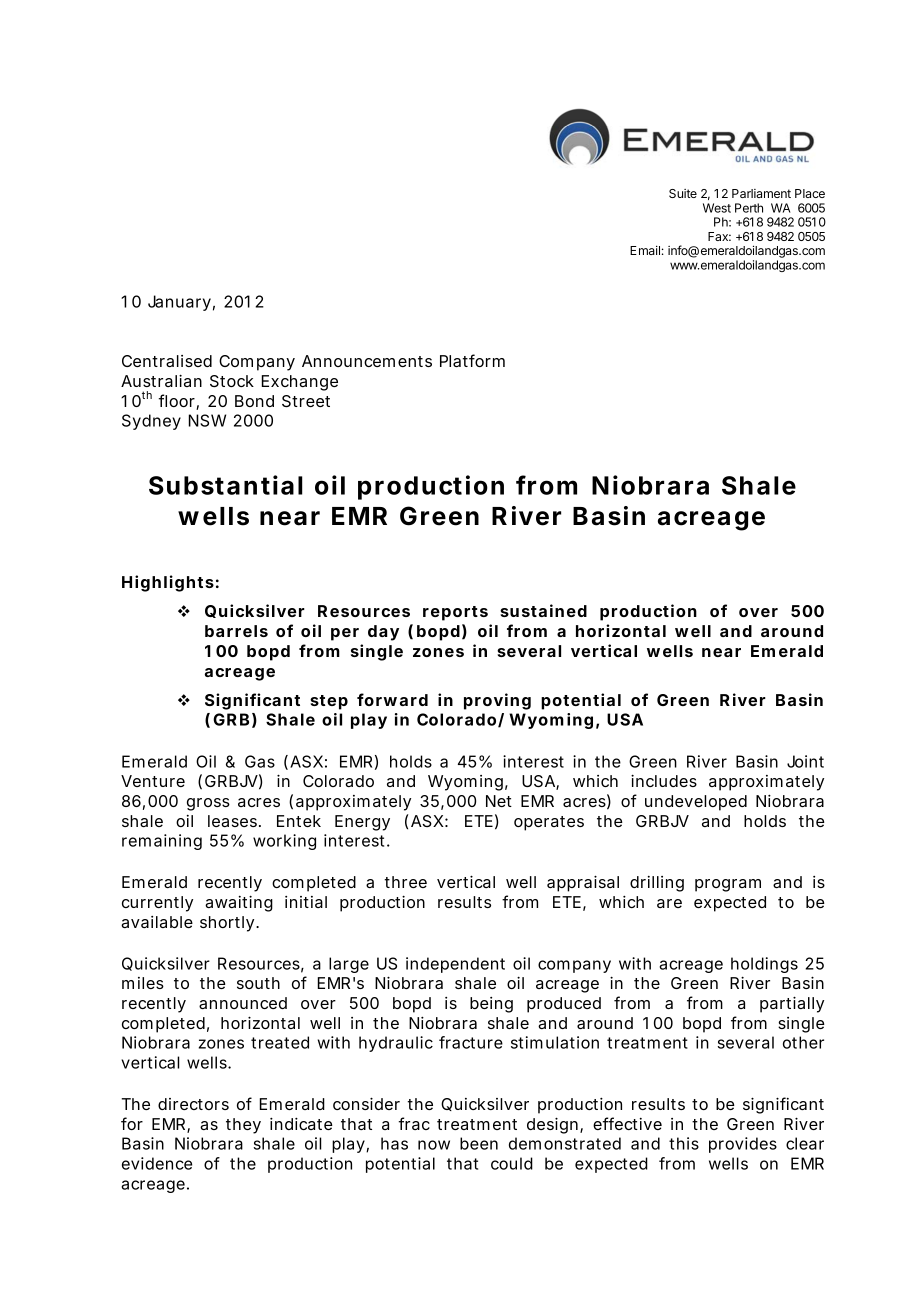 The width and height of the screenshot is (924, 1308). I want to click on undeveloped, so click(696, 803).
